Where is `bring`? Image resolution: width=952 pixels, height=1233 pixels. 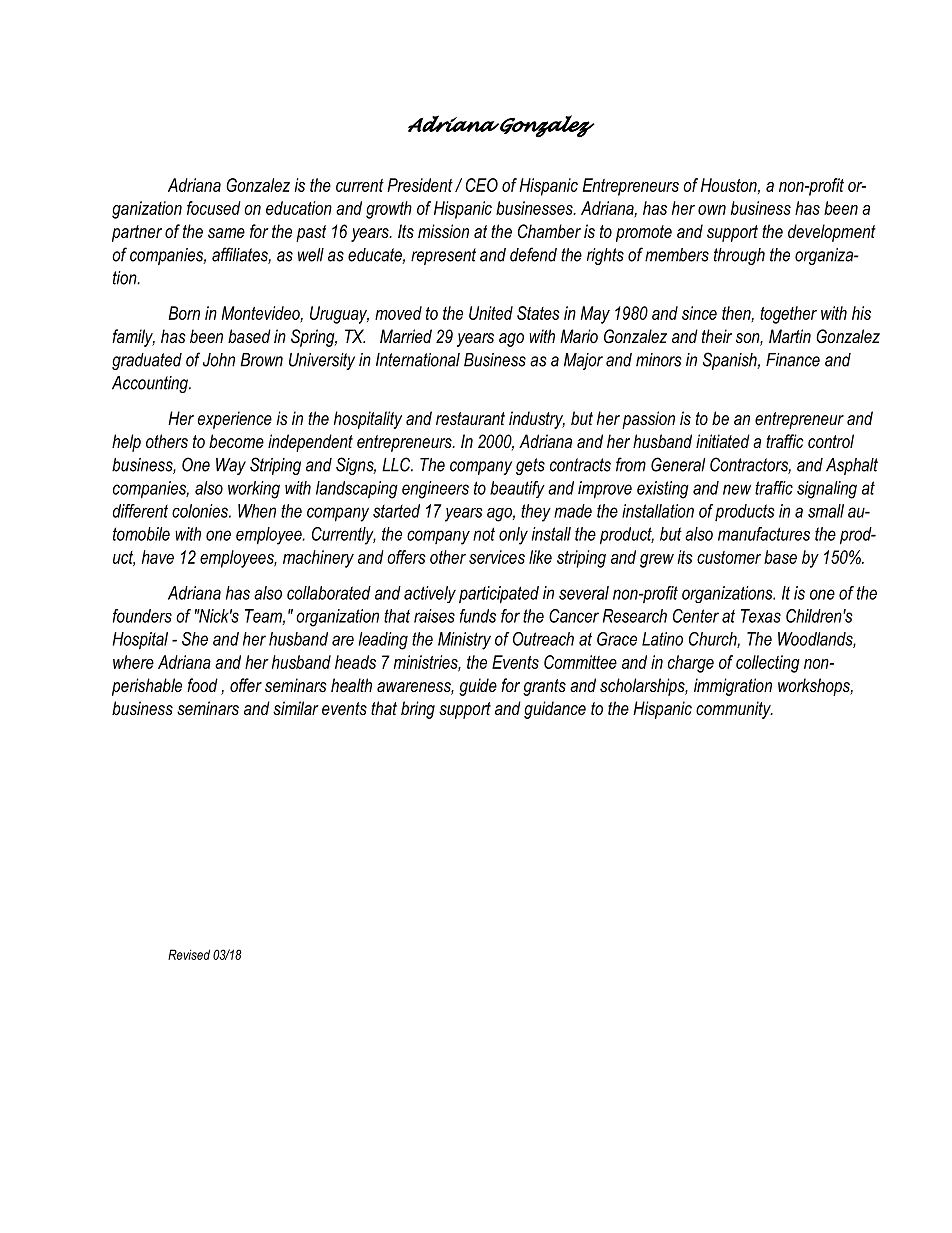
bring is located at coordinates (418, 710).
